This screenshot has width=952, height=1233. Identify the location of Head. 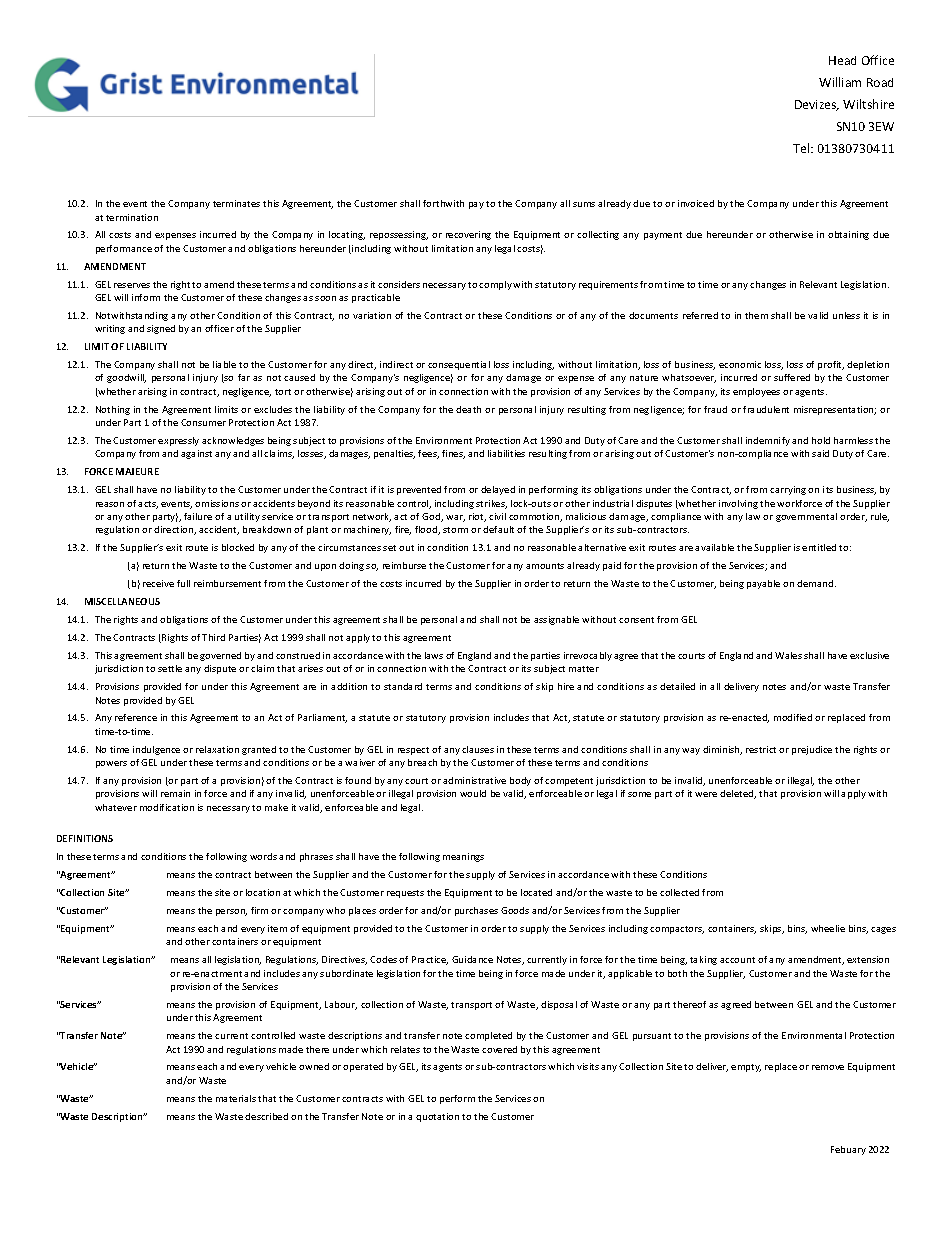
(842, 60).
